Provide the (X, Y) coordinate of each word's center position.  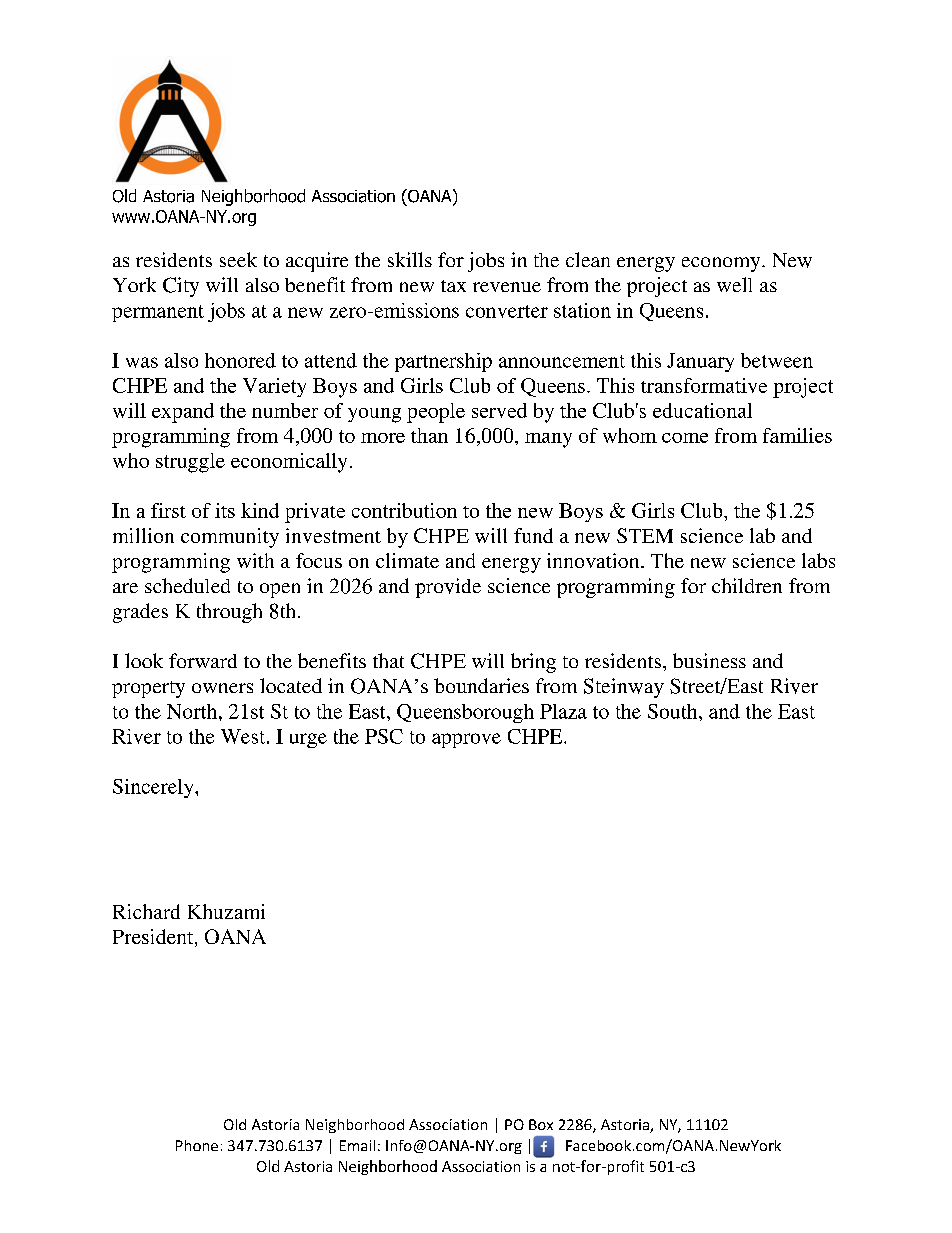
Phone (197, 1145)
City (181, 287)
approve (466, 740)
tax (453, 286)
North (193, 711)
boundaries (481, 685)
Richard (146, 911)
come (685, 438)
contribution (404, 510)
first (168, 510)
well (734, 284)
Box (541, 1124)
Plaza (563, 711)
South (674, 711)
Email (357, 1145)
